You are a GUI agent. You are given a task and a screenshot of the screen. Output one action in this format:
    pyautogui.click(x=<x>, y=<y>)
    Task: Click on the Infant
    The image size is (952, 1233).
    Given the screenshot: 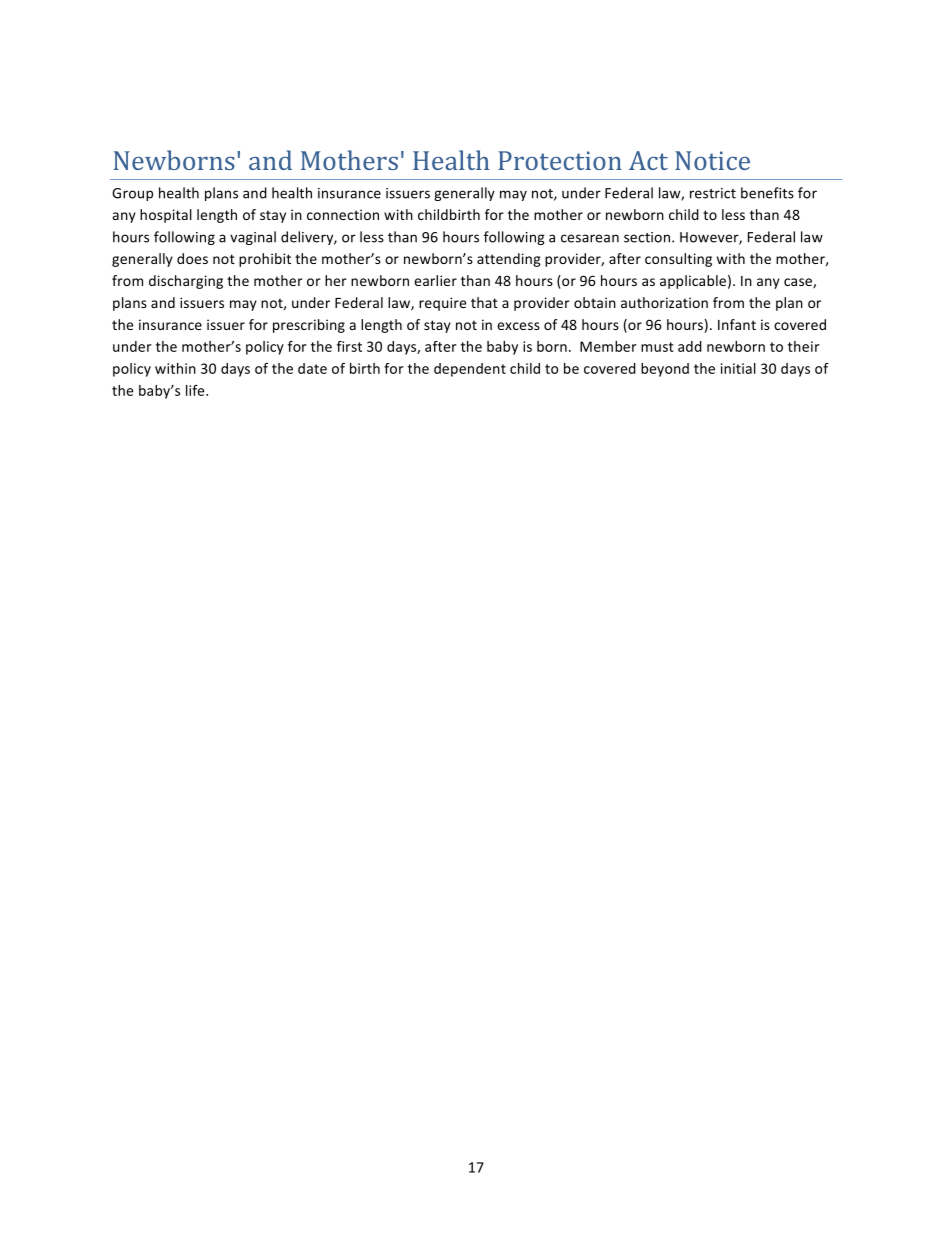 What is the action you would take?
    pyautogui.click(x=737, y=324)
